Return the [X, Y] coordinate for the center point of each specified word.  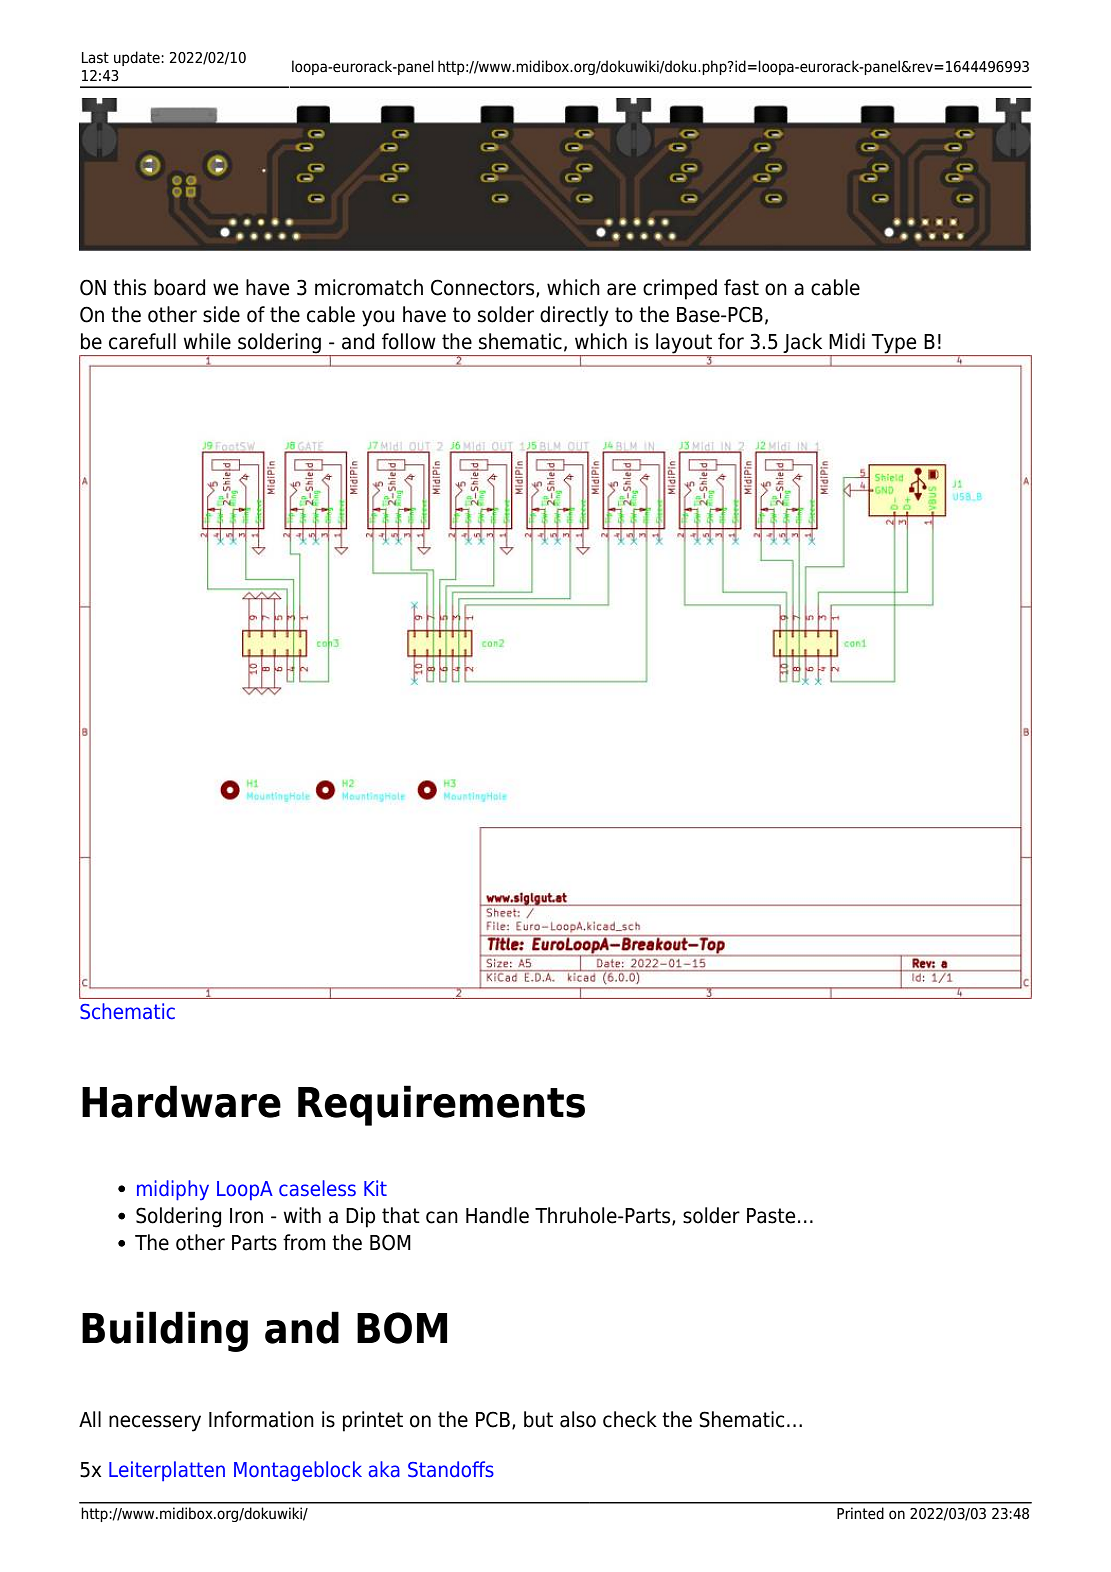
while [207, 341]
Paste [771, 1216]
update [138, 58]
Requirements [441, 1105]
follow [409, 341]
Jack [803, 344]
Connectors [484, 288]
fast [741, 287]
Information [261, 1419]
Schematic [127, 1011]
